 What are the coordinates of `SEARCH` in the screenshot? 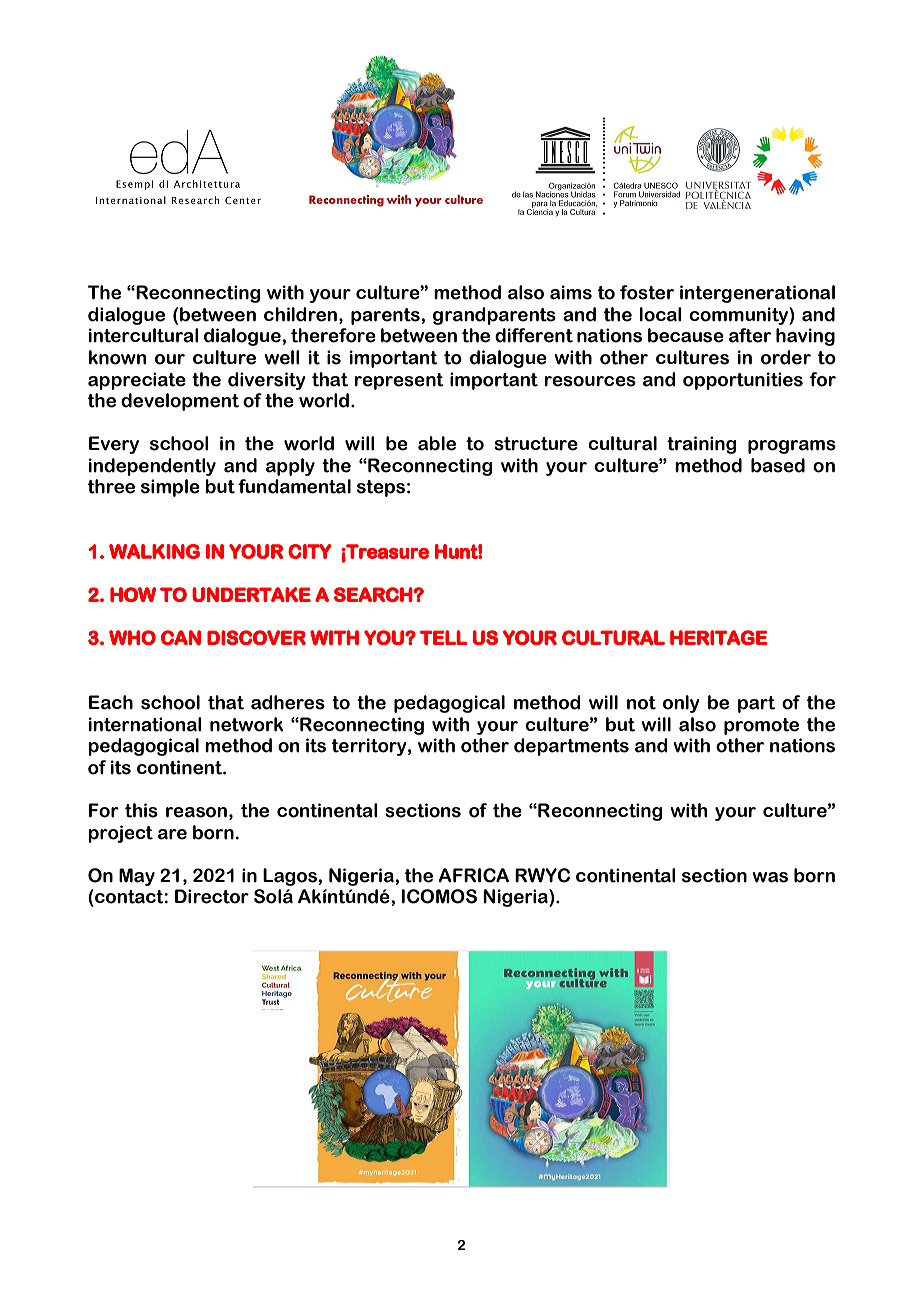 It's located at (374, 594).
